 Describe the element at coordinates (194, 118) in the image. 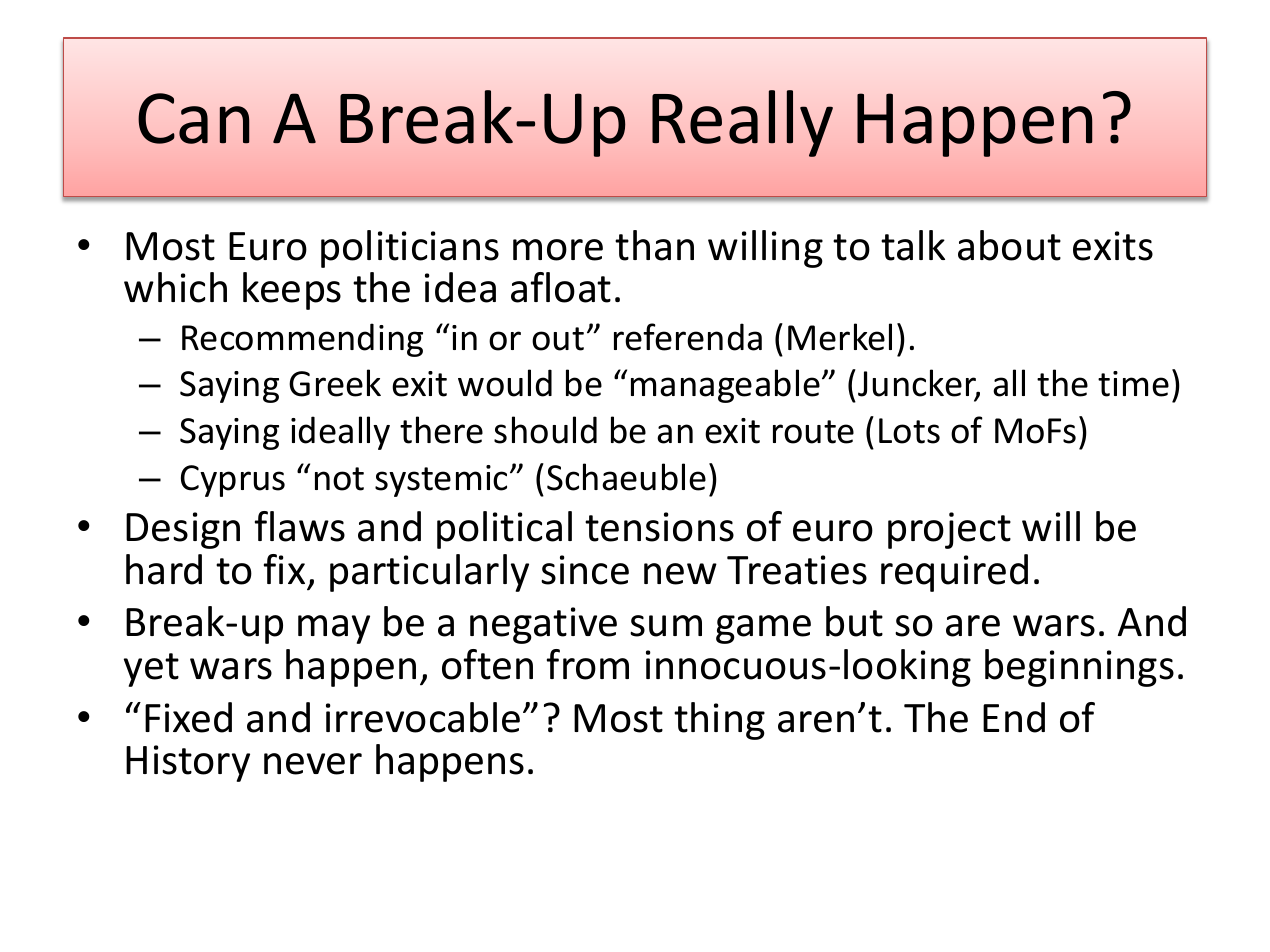

I see `Can` at that location.
